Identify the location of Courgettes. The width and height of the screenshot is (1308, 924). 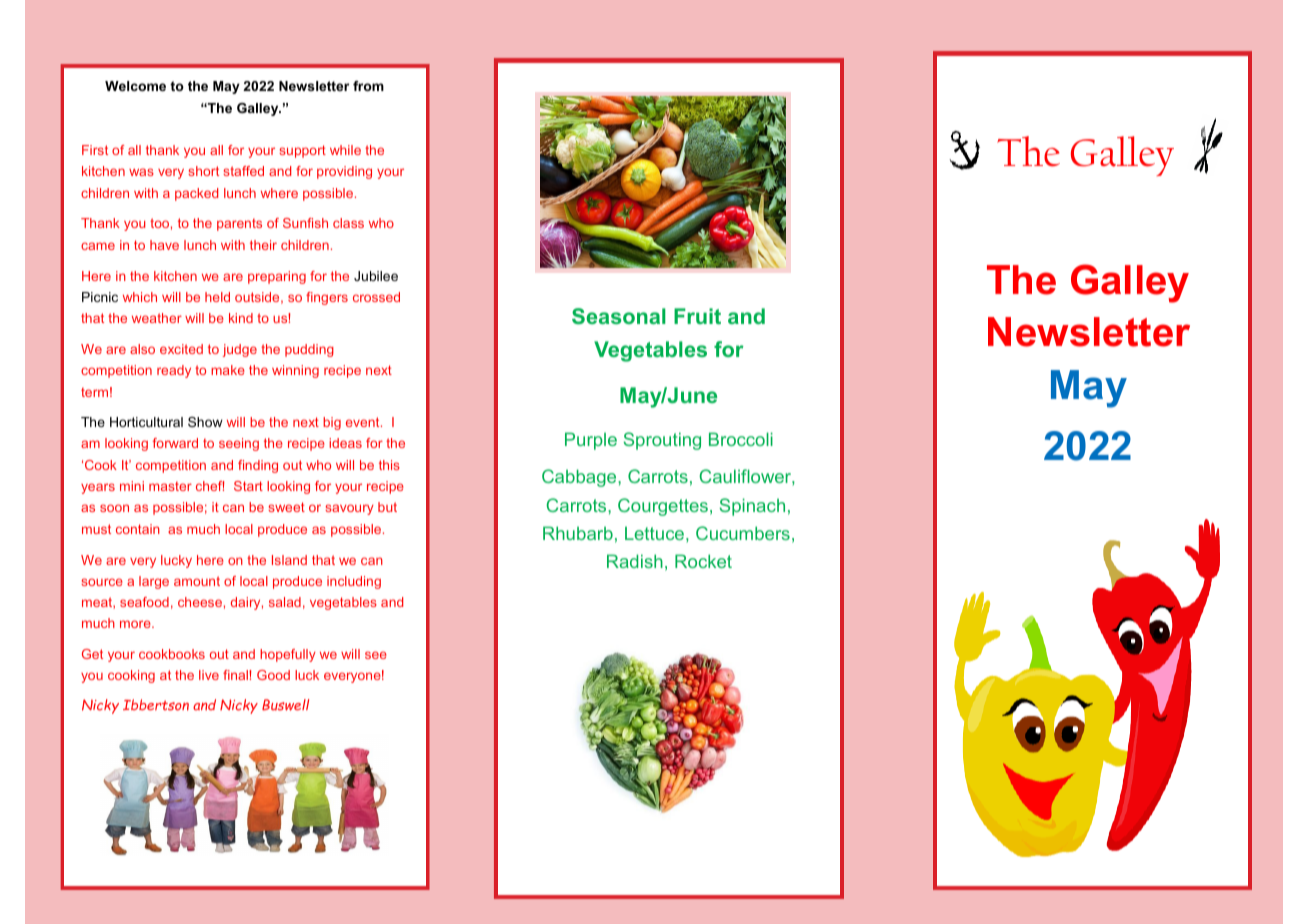
(663, 507).
